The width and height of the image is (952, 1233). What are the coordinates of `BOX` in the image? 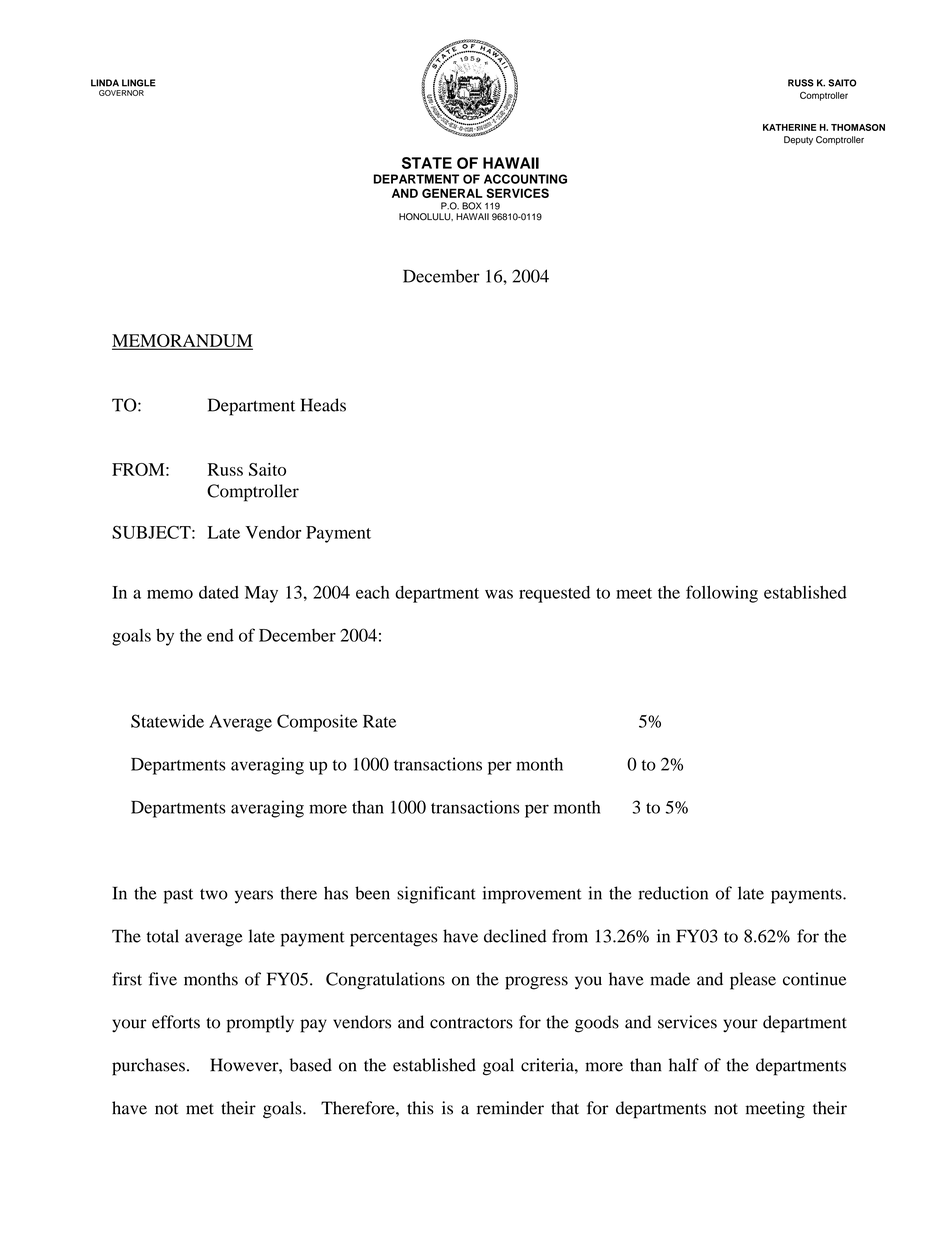 It's located at (471, 206).
